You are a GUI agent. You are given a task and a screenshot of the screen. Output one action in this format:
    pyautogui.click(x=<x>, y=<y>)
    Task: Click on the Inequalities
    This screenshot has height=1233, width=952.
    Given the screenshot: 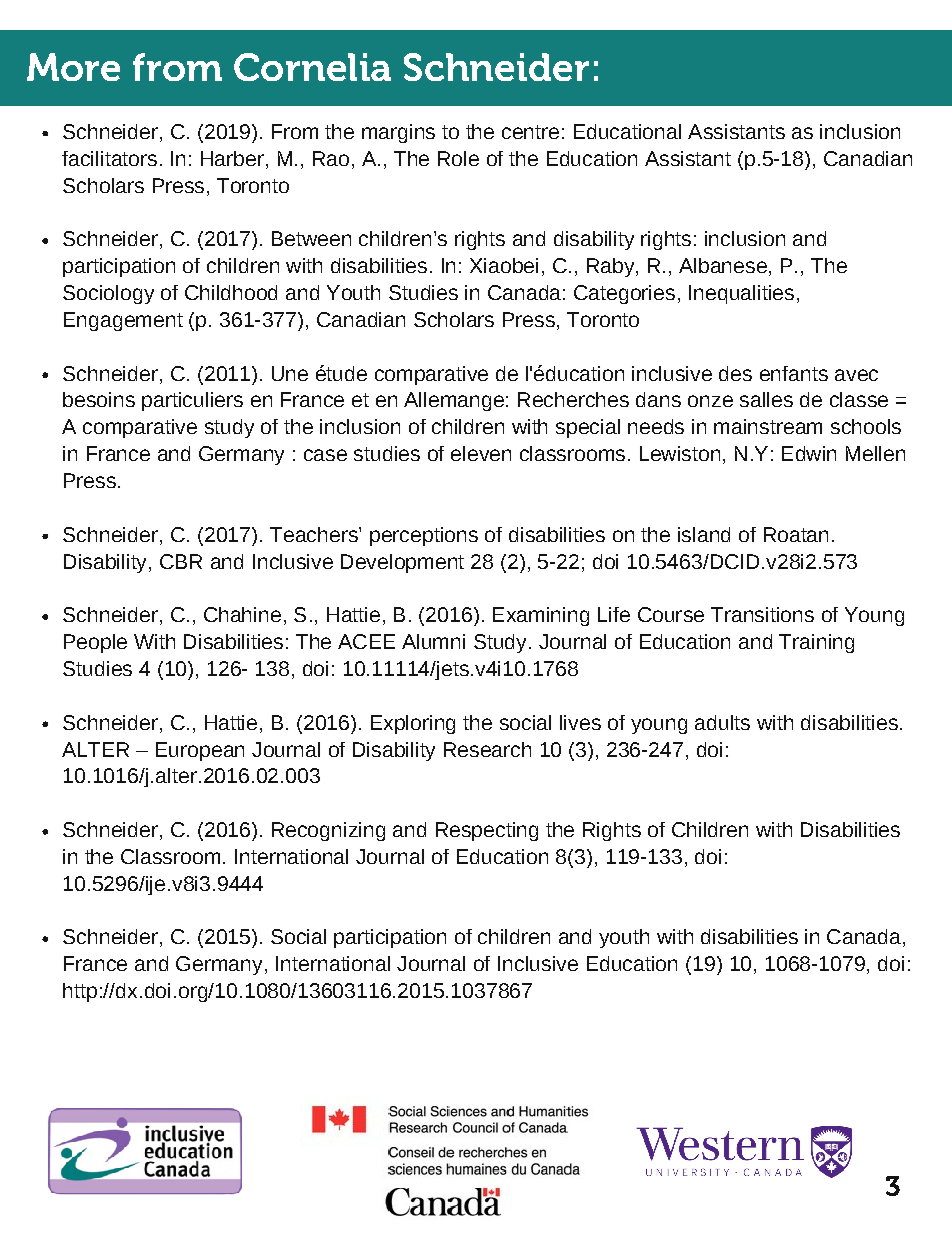 What is the action you would take?
    pyautogui.click(x=741, y=294)
